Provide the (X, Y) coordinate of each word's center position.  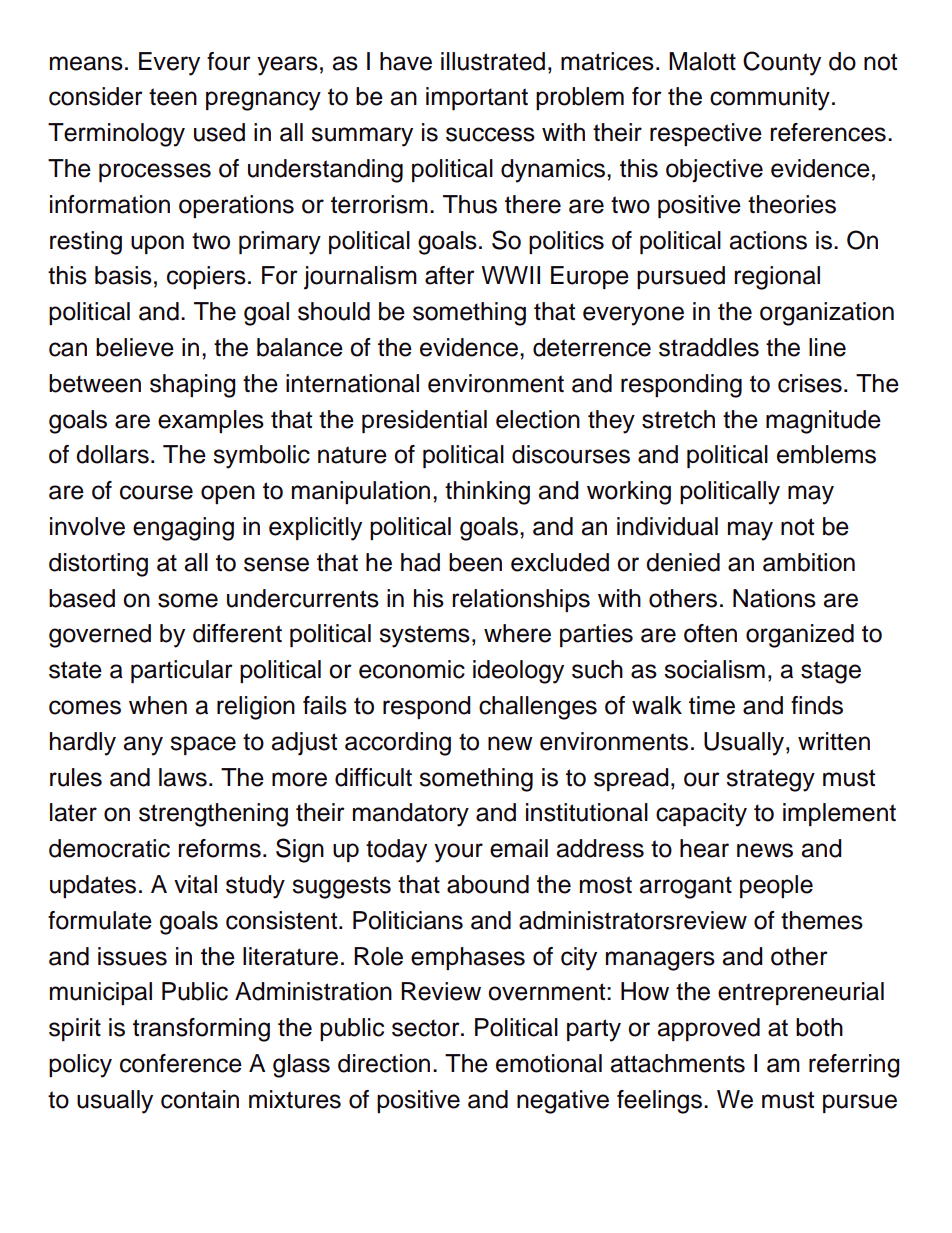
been (475, 562)
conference (181, 1063)
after (450, 275)
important (477, 98)
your (458, 853)
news (765, 850)
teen (173, 97)
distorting (98, 565)
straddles (709, 347)
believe (135, 347)
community (770, 99)
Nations (774, 598)
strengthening (213, 815)
